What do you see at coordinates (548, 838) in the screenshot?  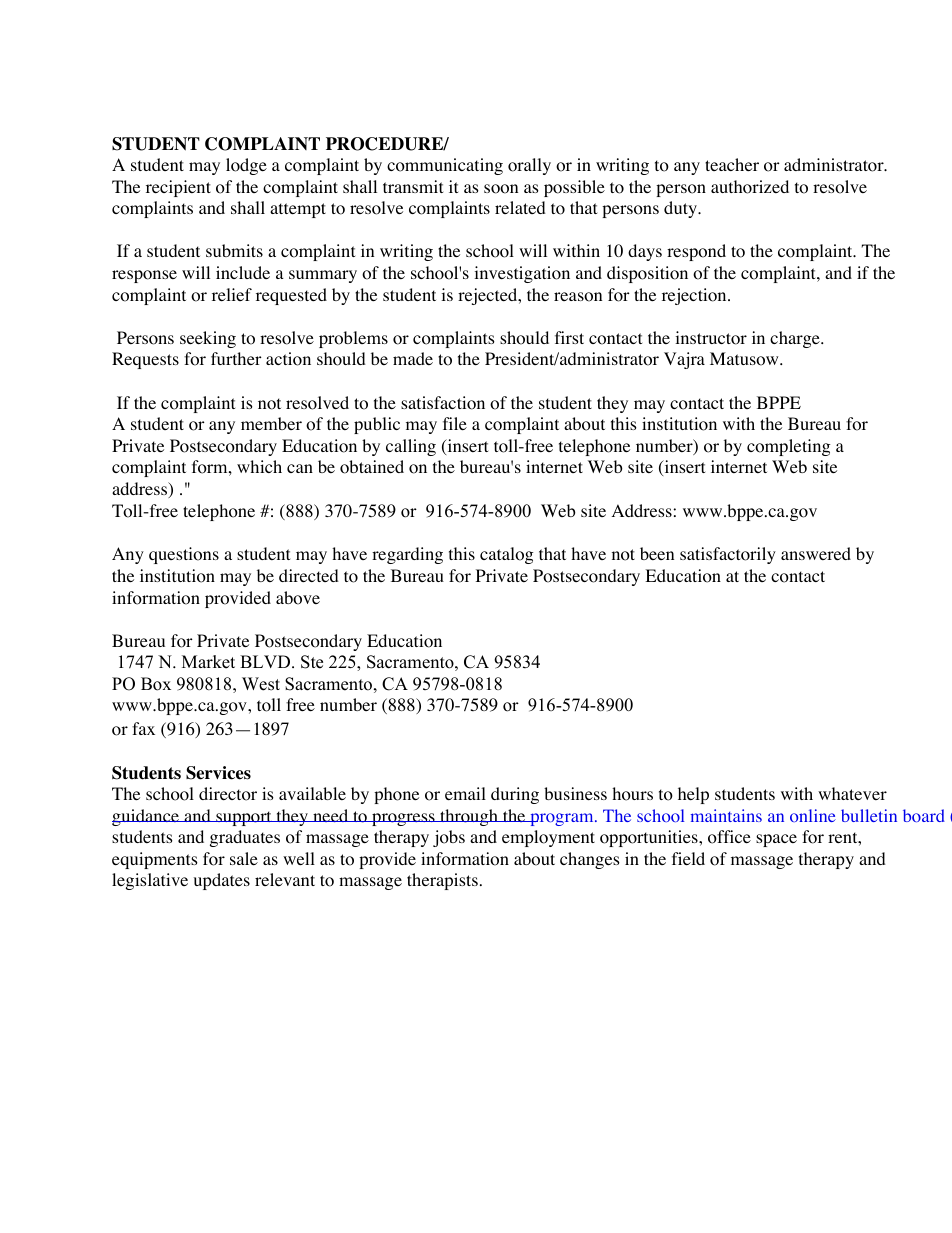 I see `employment` at bounding box center [548, 838].
